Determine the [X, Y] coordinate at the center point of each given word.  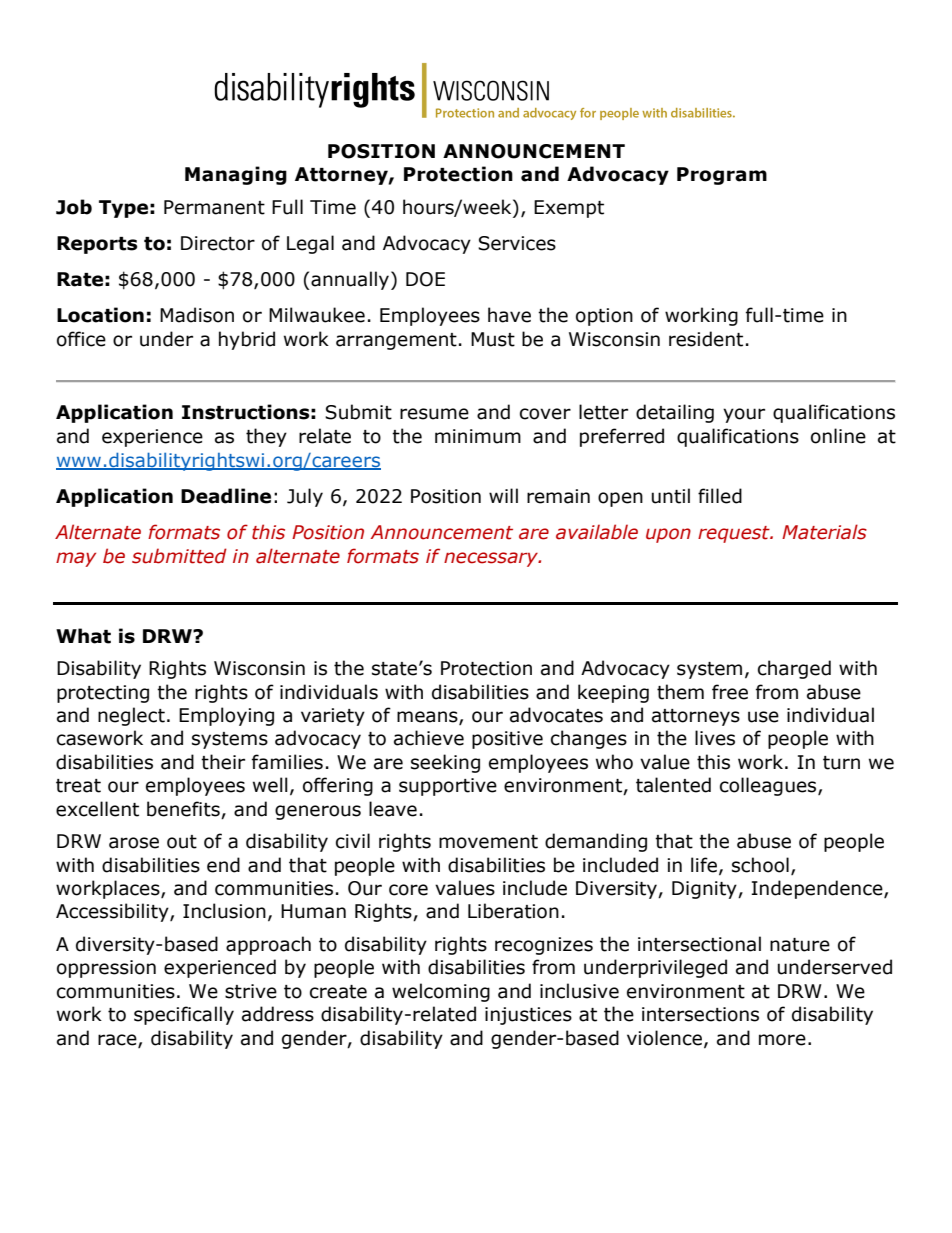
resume [434, 414]
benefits [183, 809]
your [744, 415]
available [597, 532]
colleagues [769, 786]
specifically [184, 1015]
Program [722, 176]
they [266, 437]
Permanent [214, 207]
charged [794, 669]
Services [517, 243]
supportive [448, 787]
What [83, 636]
